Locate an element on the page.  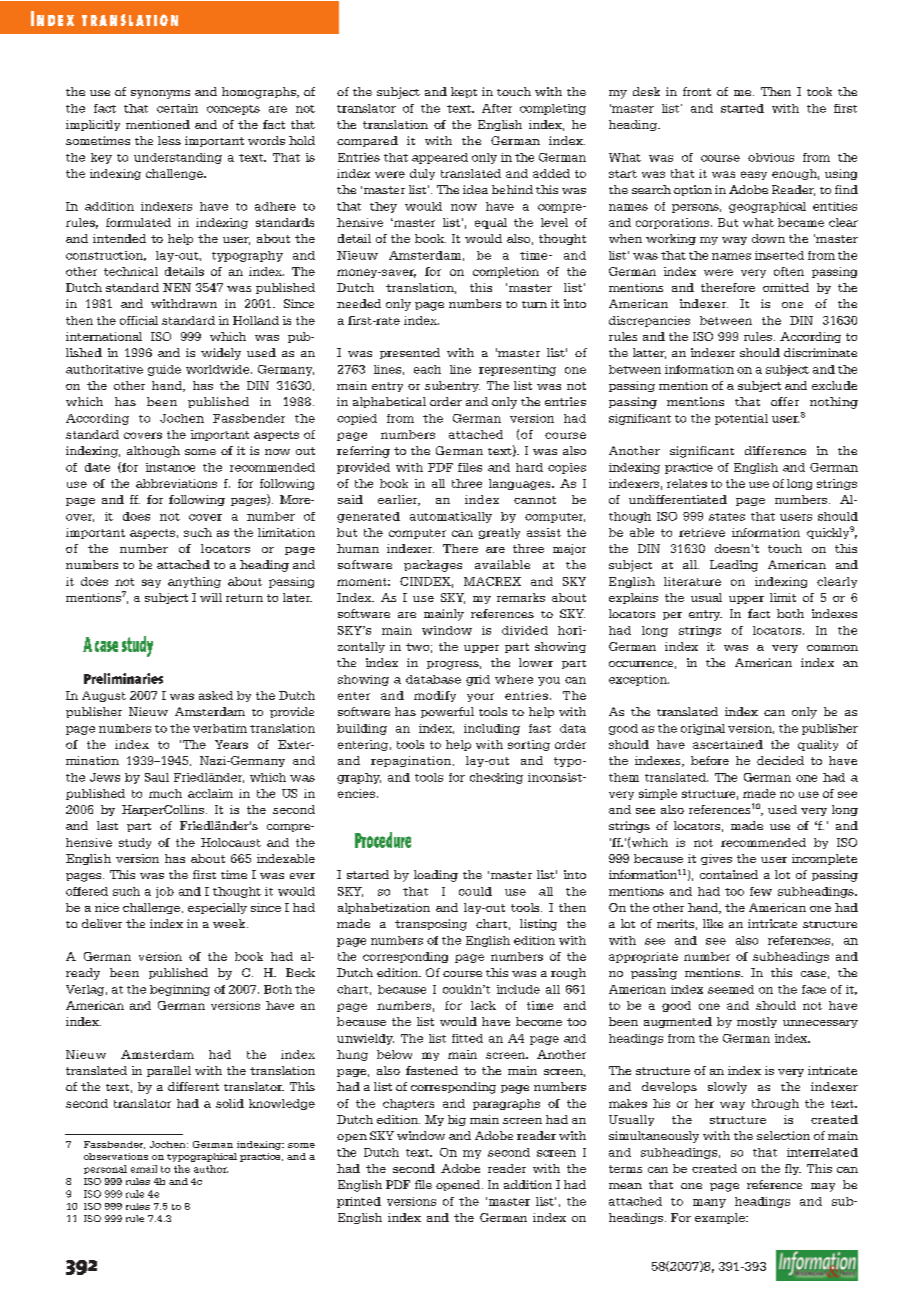
gives is located at coordinates (716, 859).
